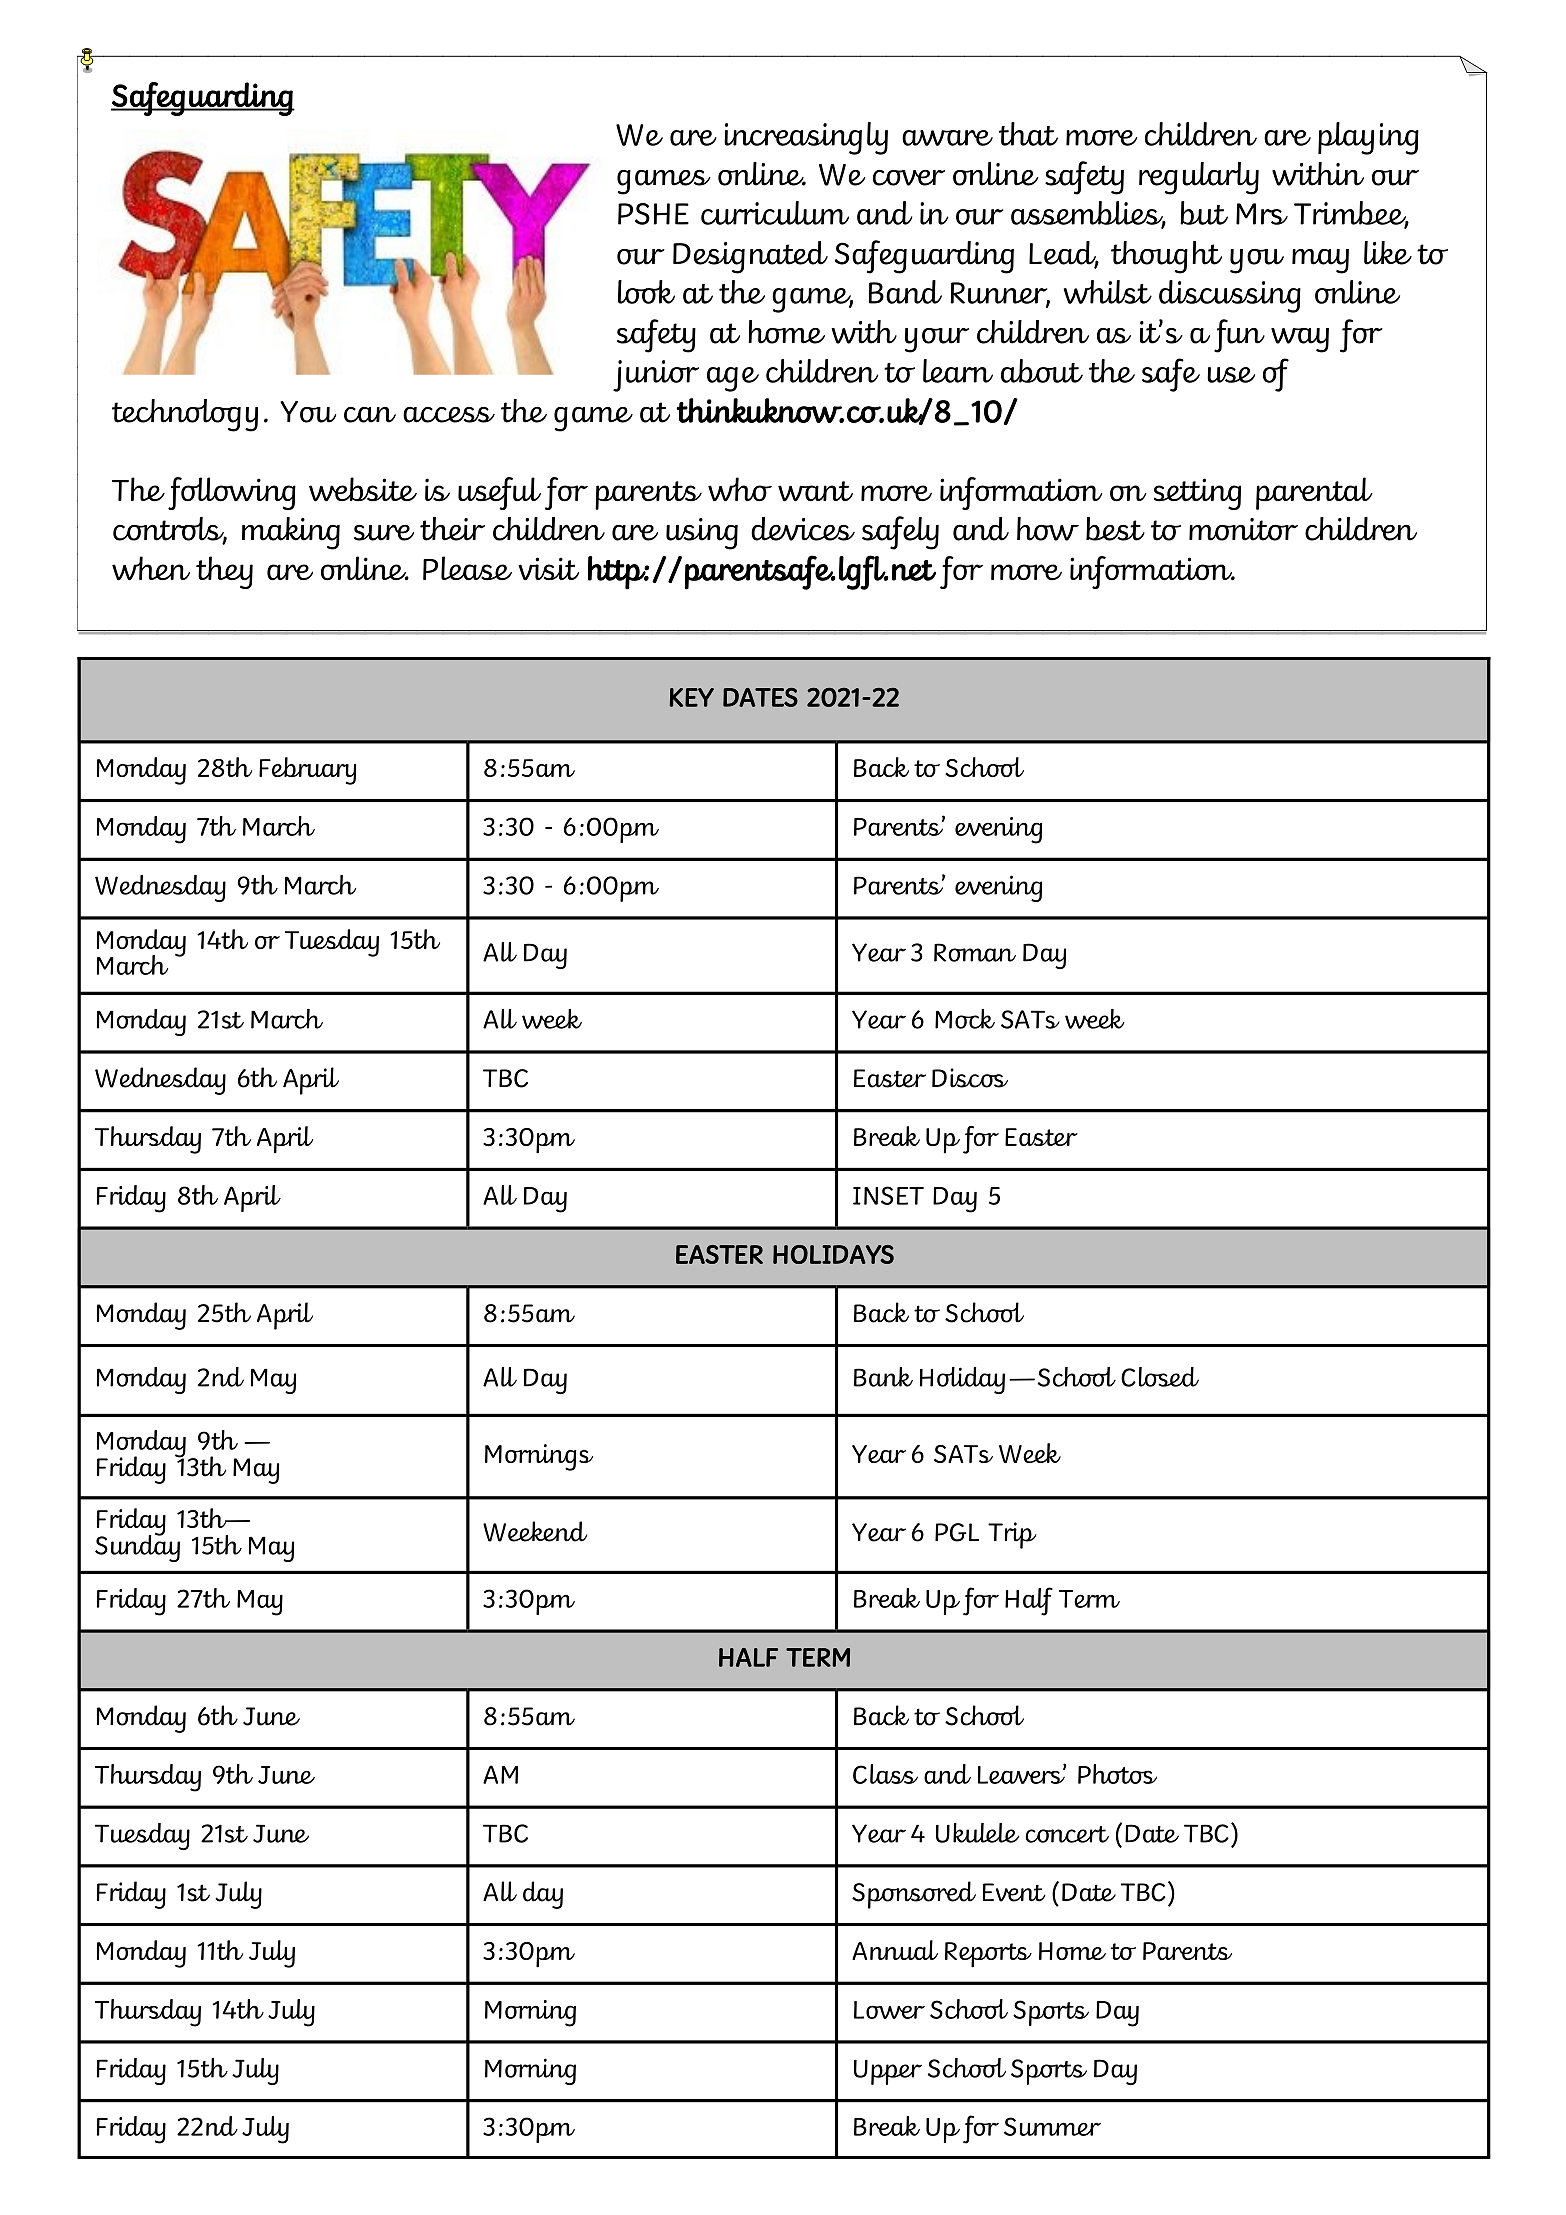 This image has width=1566, height=2215. What do you see at coordinates (137, 1547) in the image?
I see `Sunday` at bounding box center [137, 1547].
